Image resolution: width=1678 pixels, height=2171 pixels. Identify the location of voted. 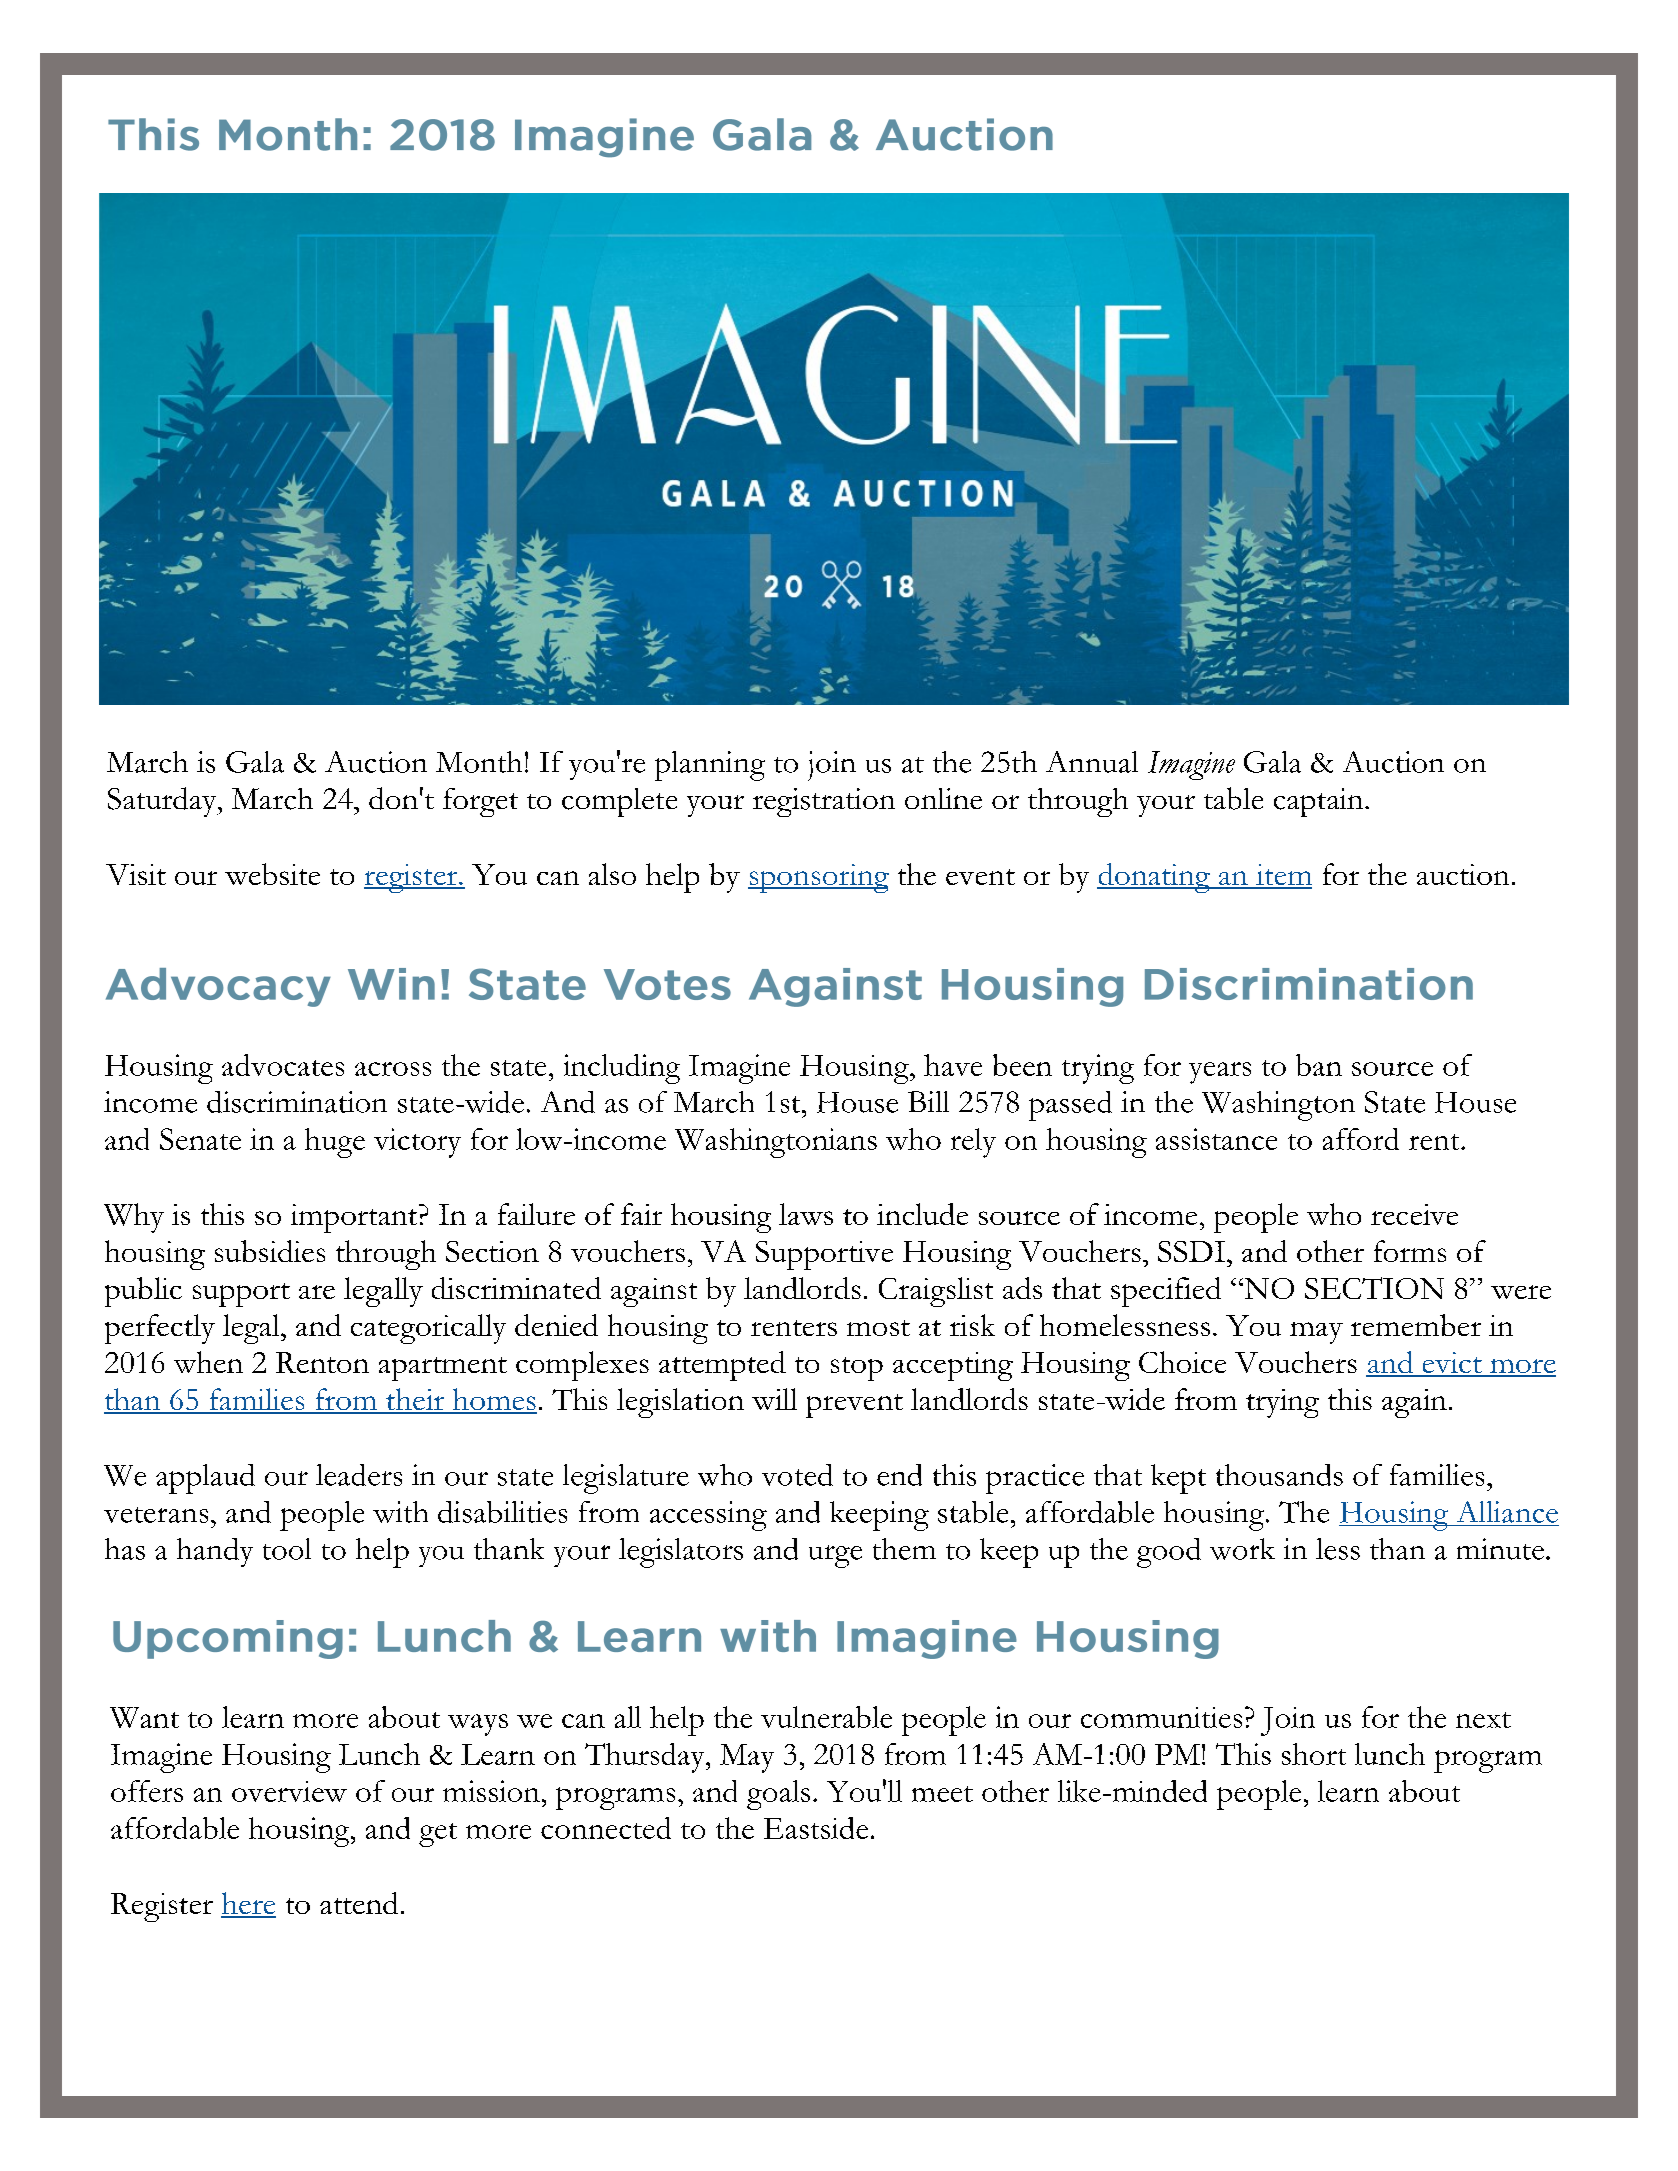
(797, 1475).
